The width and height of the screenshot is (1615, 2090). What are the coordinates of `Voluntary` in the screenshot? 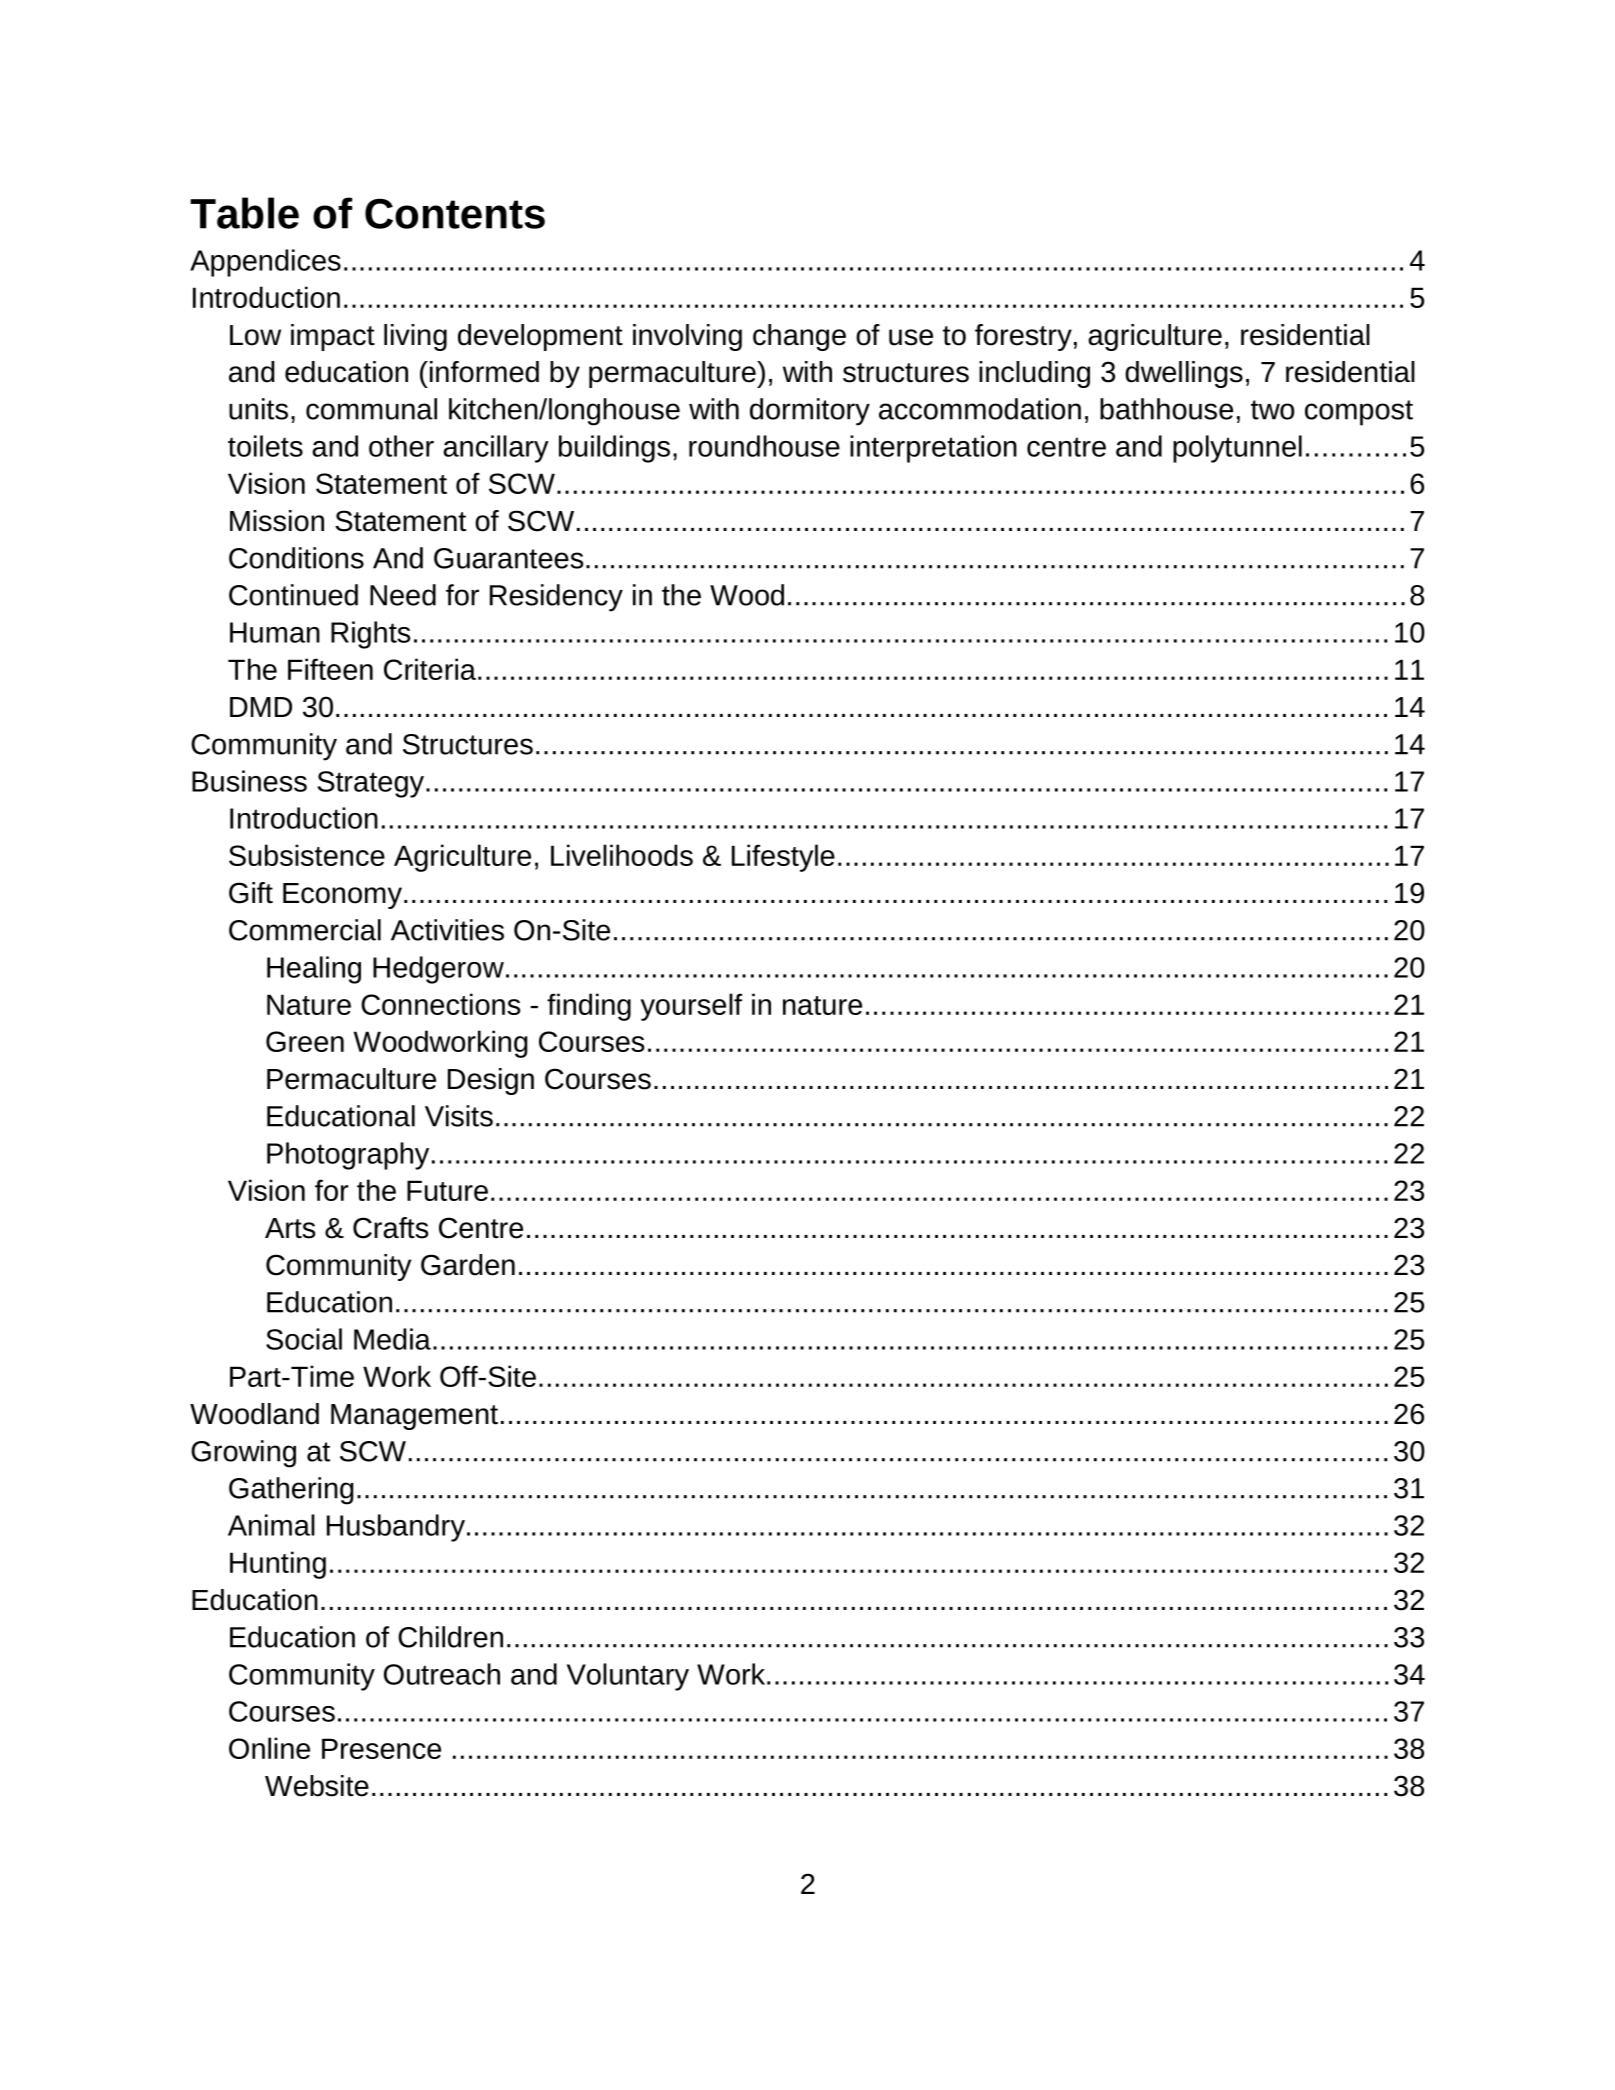 It's located at (628, 1677).
